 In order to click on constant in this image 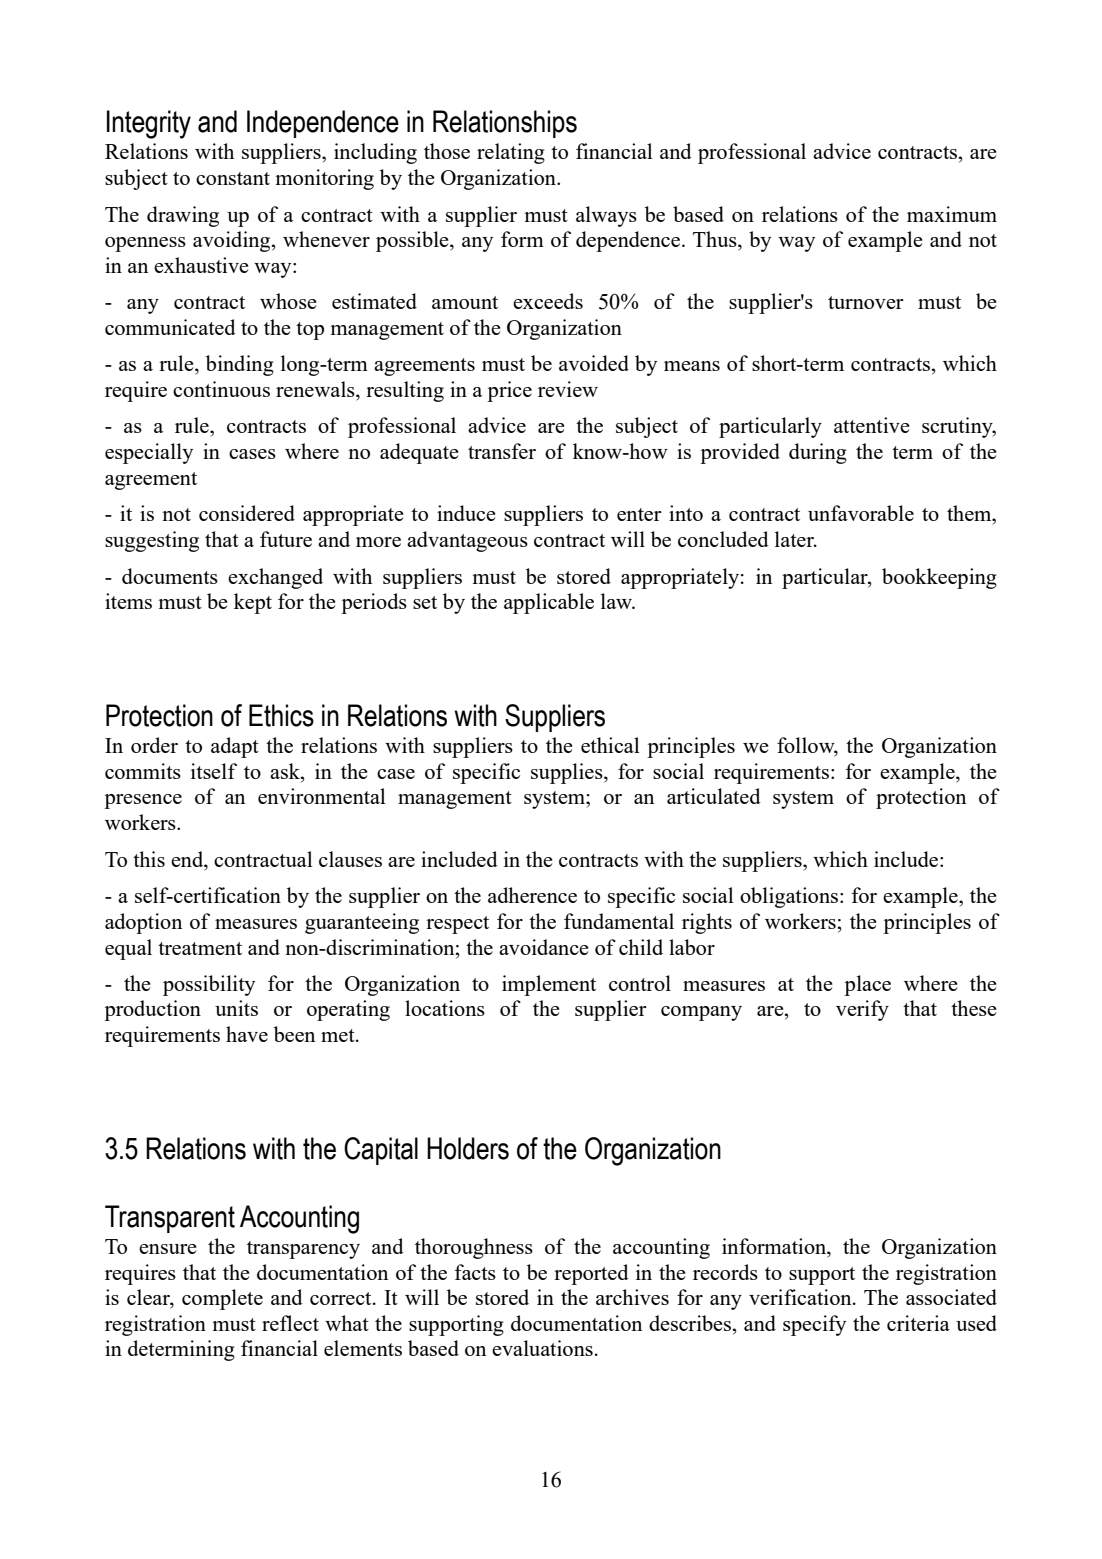, I will do `click(233, 178)`.
